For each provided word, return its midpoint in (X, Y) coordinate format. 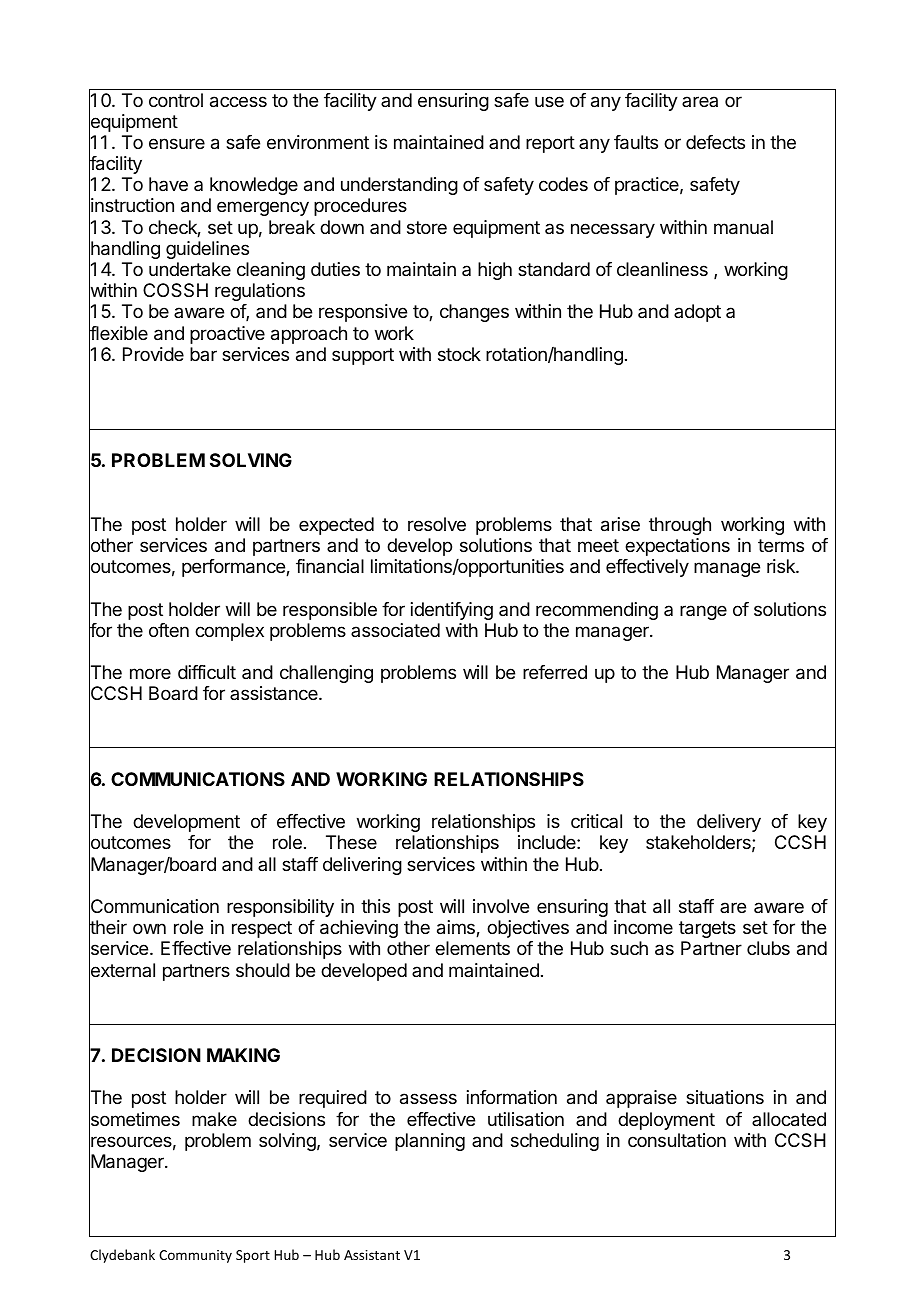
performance (234, 568)
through (680, 526)
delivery (729, 823)
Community (195, 1256)
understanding (399, 186)
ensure (177, 143)
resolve (437, 524)
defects (715, 142)
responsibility (280, 908)
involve (501, 906)
